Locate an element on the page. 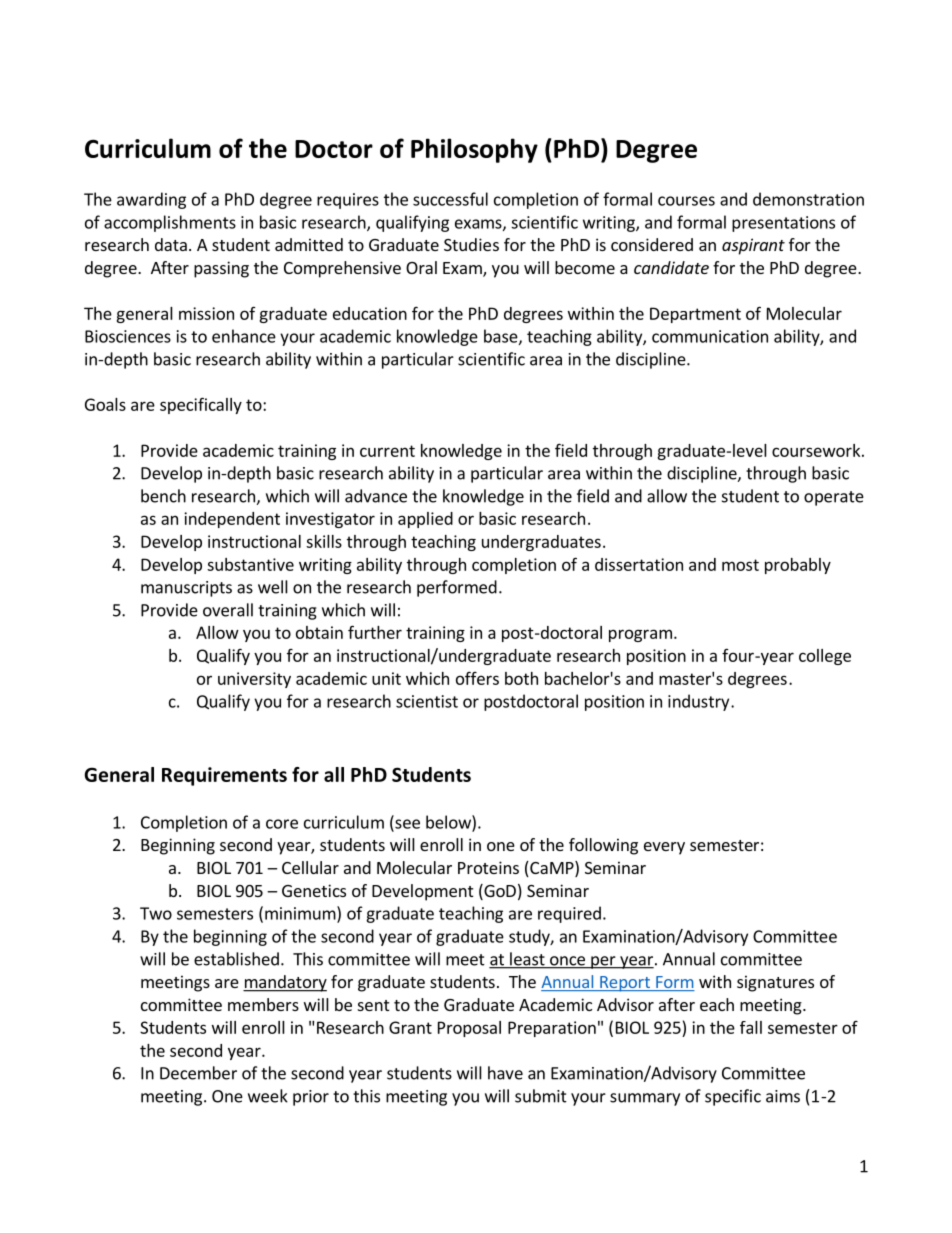  December is located at coordinates (198, 1073).
